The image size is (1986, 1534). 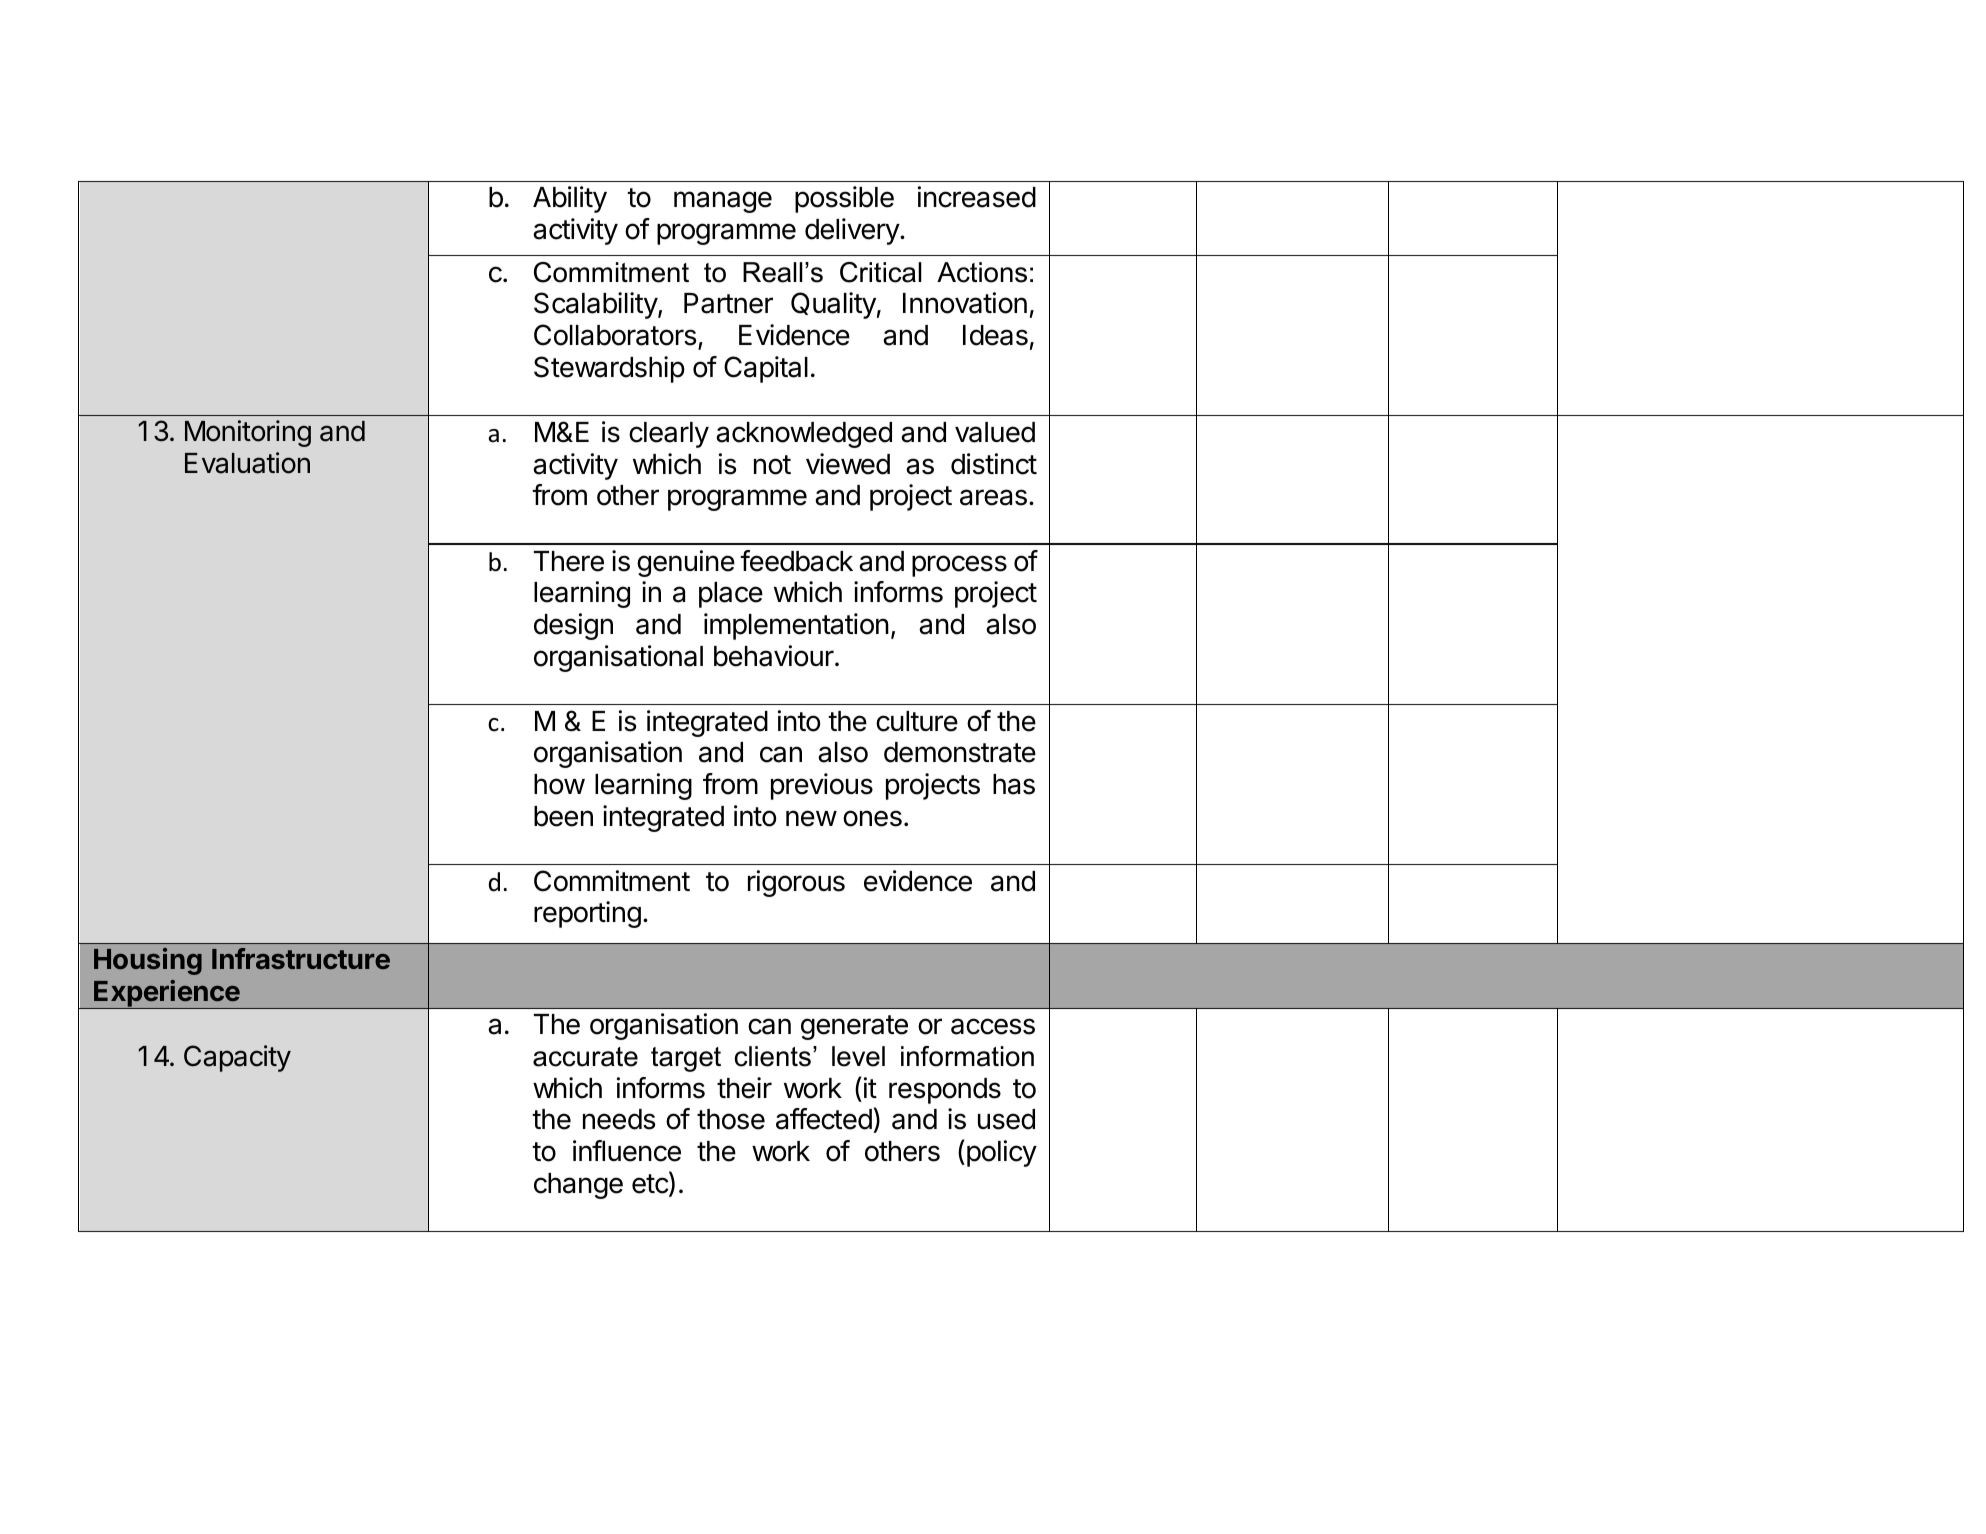 What do you see at coordinates (853, 231) in the document?
I see `delivery` at bounding box center [853, 231].
